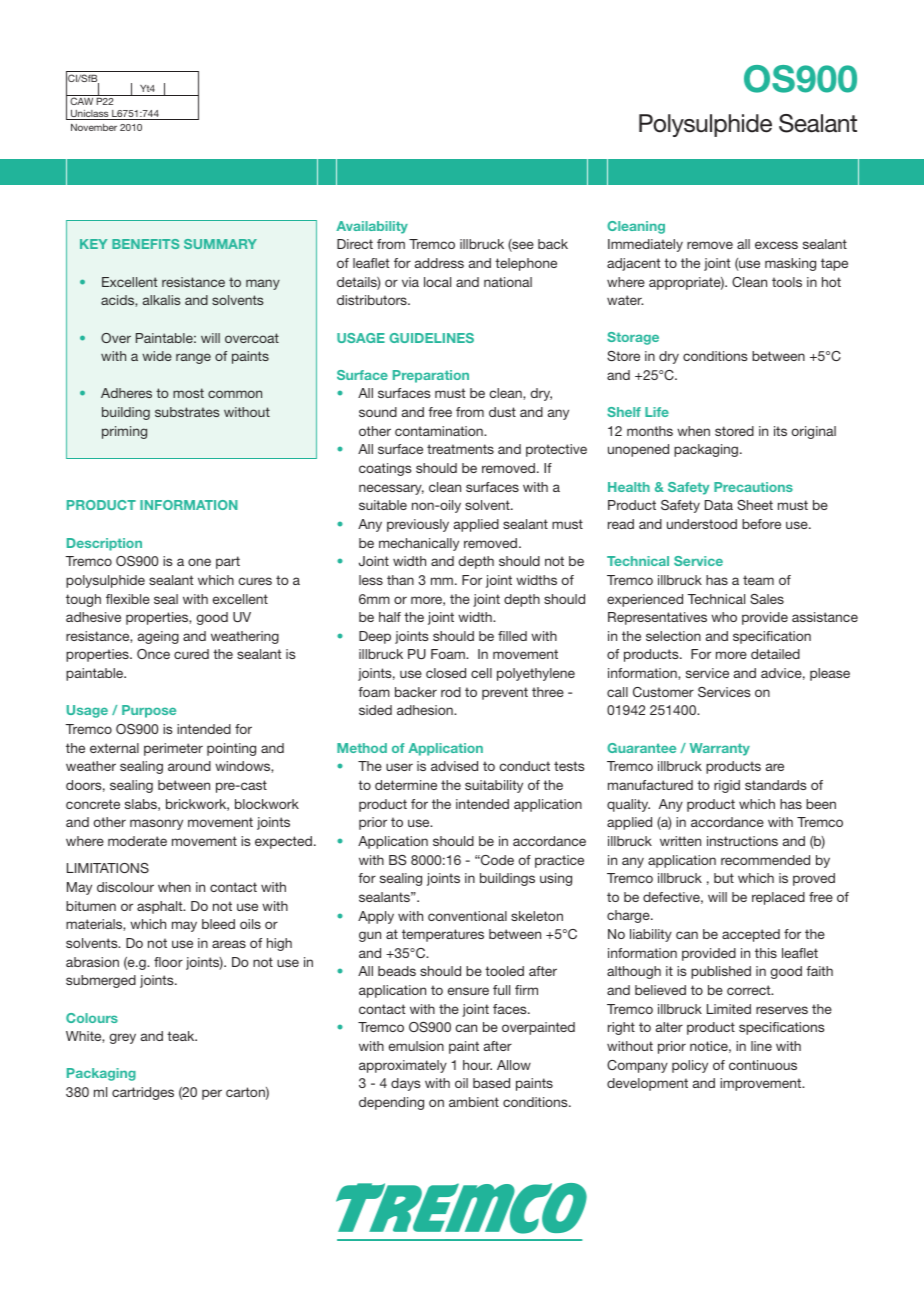 Image resolution: width=924 pixels, height=1308 pixels. What do you see at coordinates (182, 1036) in the page?
I see `teak` at bounding box center [182, 1036].
